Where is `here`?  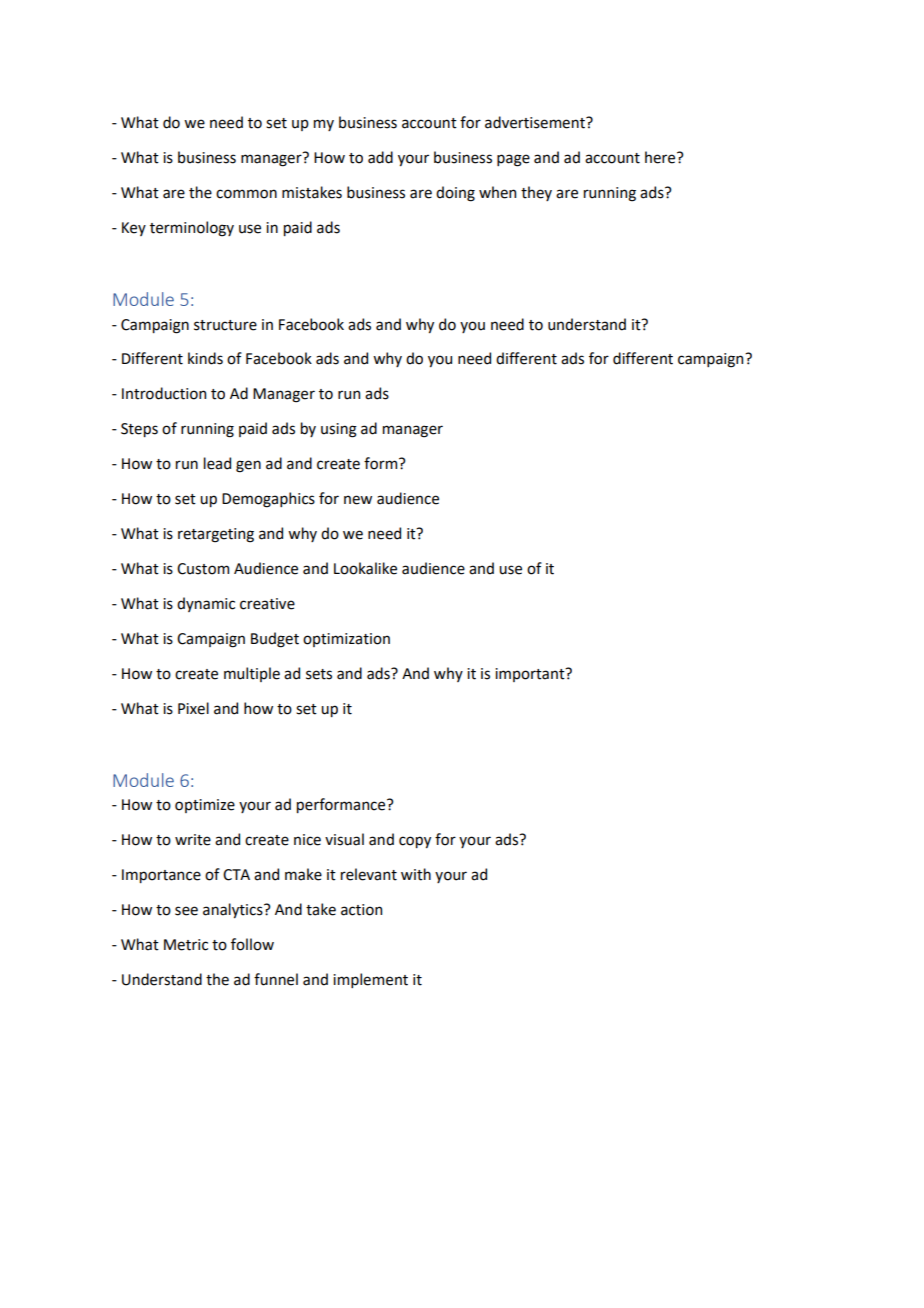
here is located at coordinates (661, 157).
